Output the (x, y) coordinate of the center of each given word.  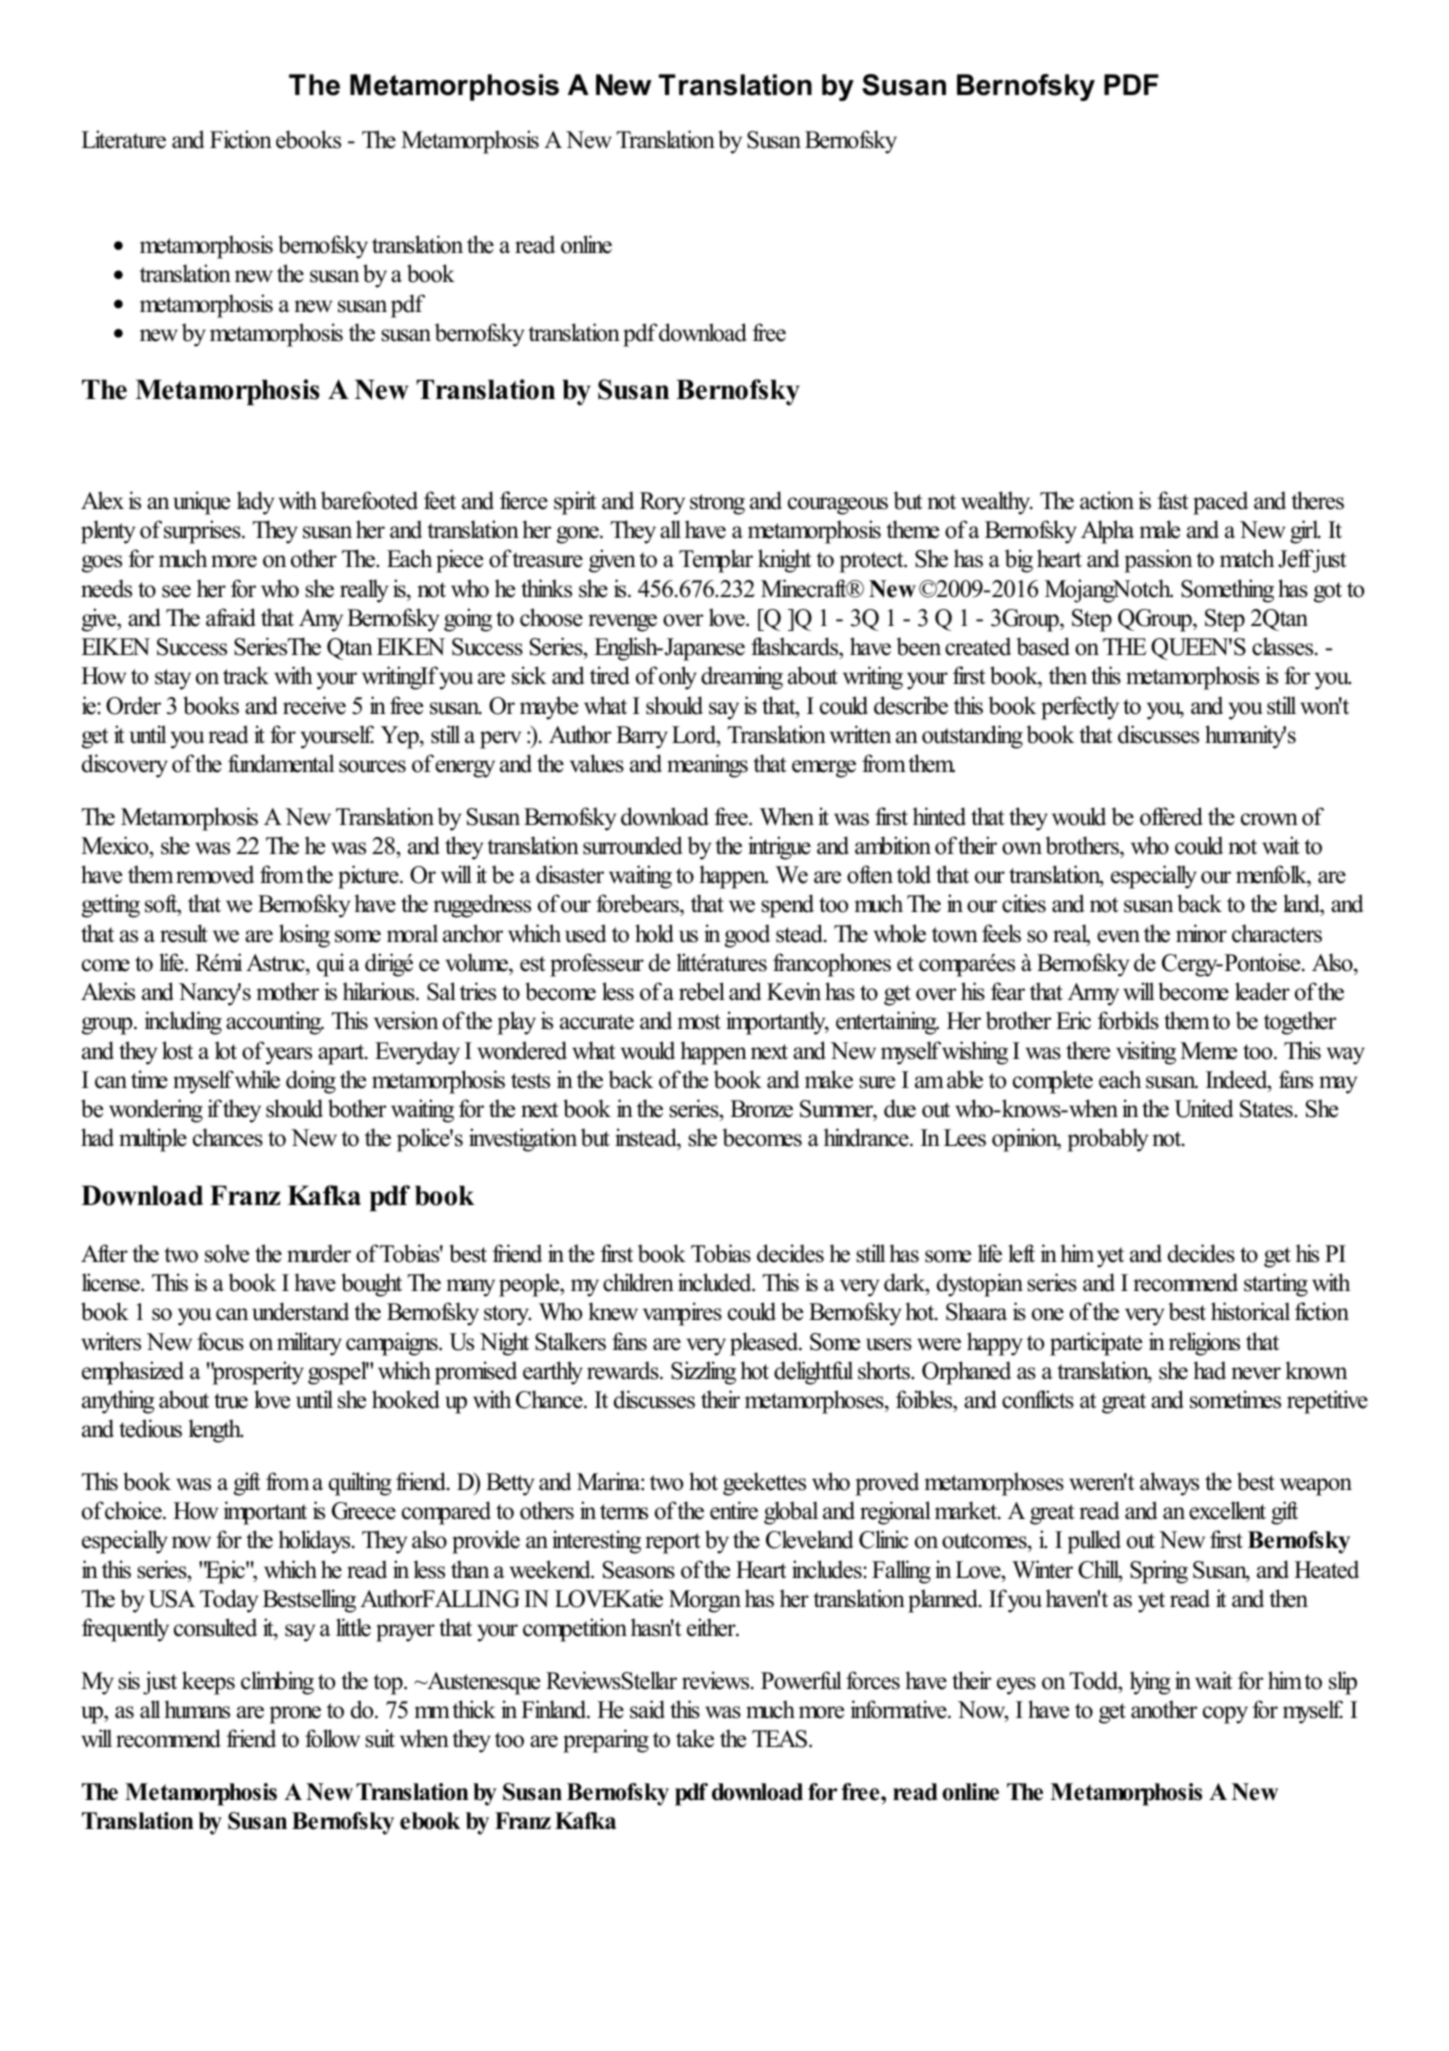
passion (1158, 561)
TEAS (779, 1739)
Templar (716, 561)
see (176, 591)
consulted (215, 1627)
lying (1150, 1683)
